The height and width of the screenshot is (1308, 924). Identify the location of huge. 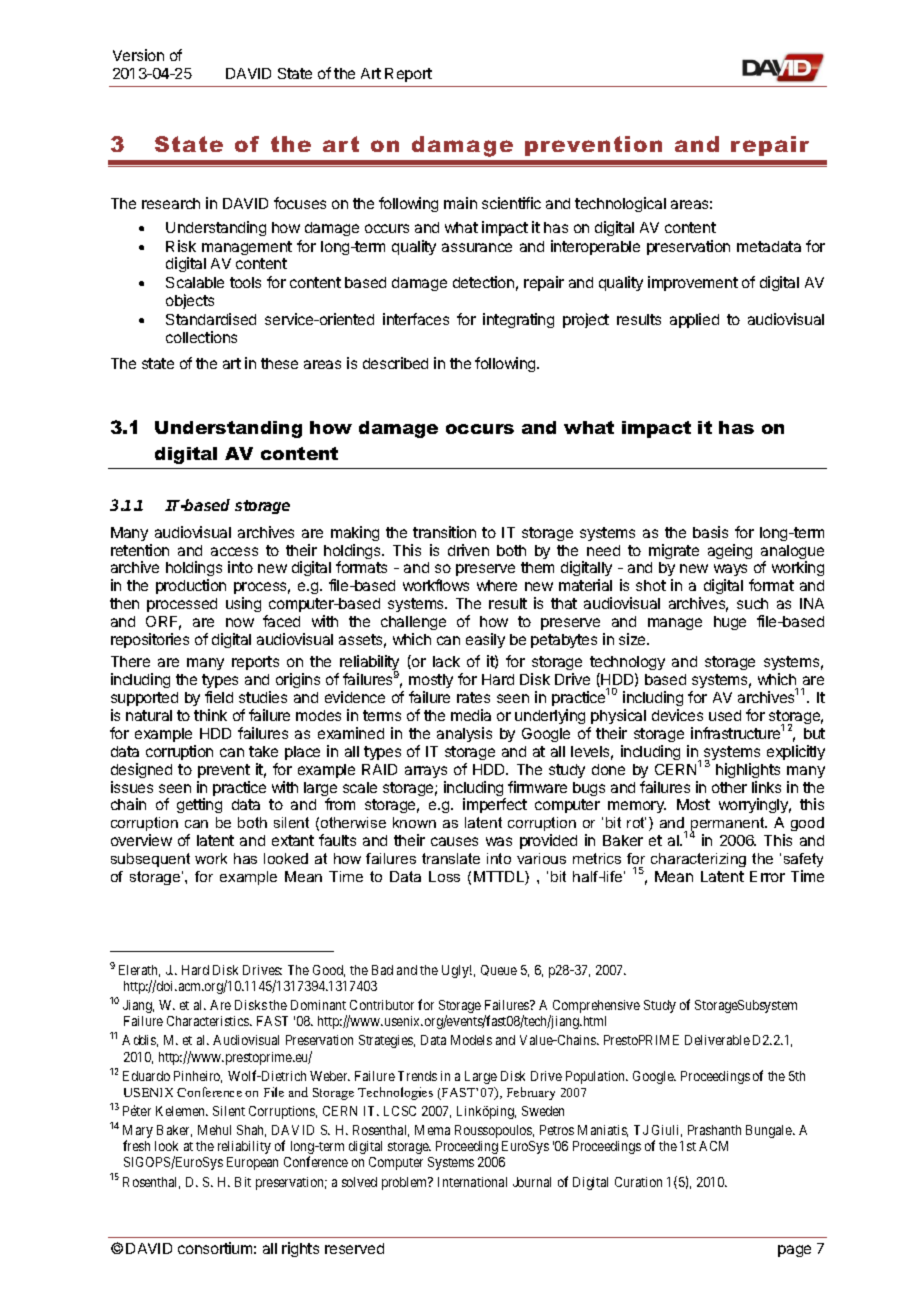
(730, 623).
